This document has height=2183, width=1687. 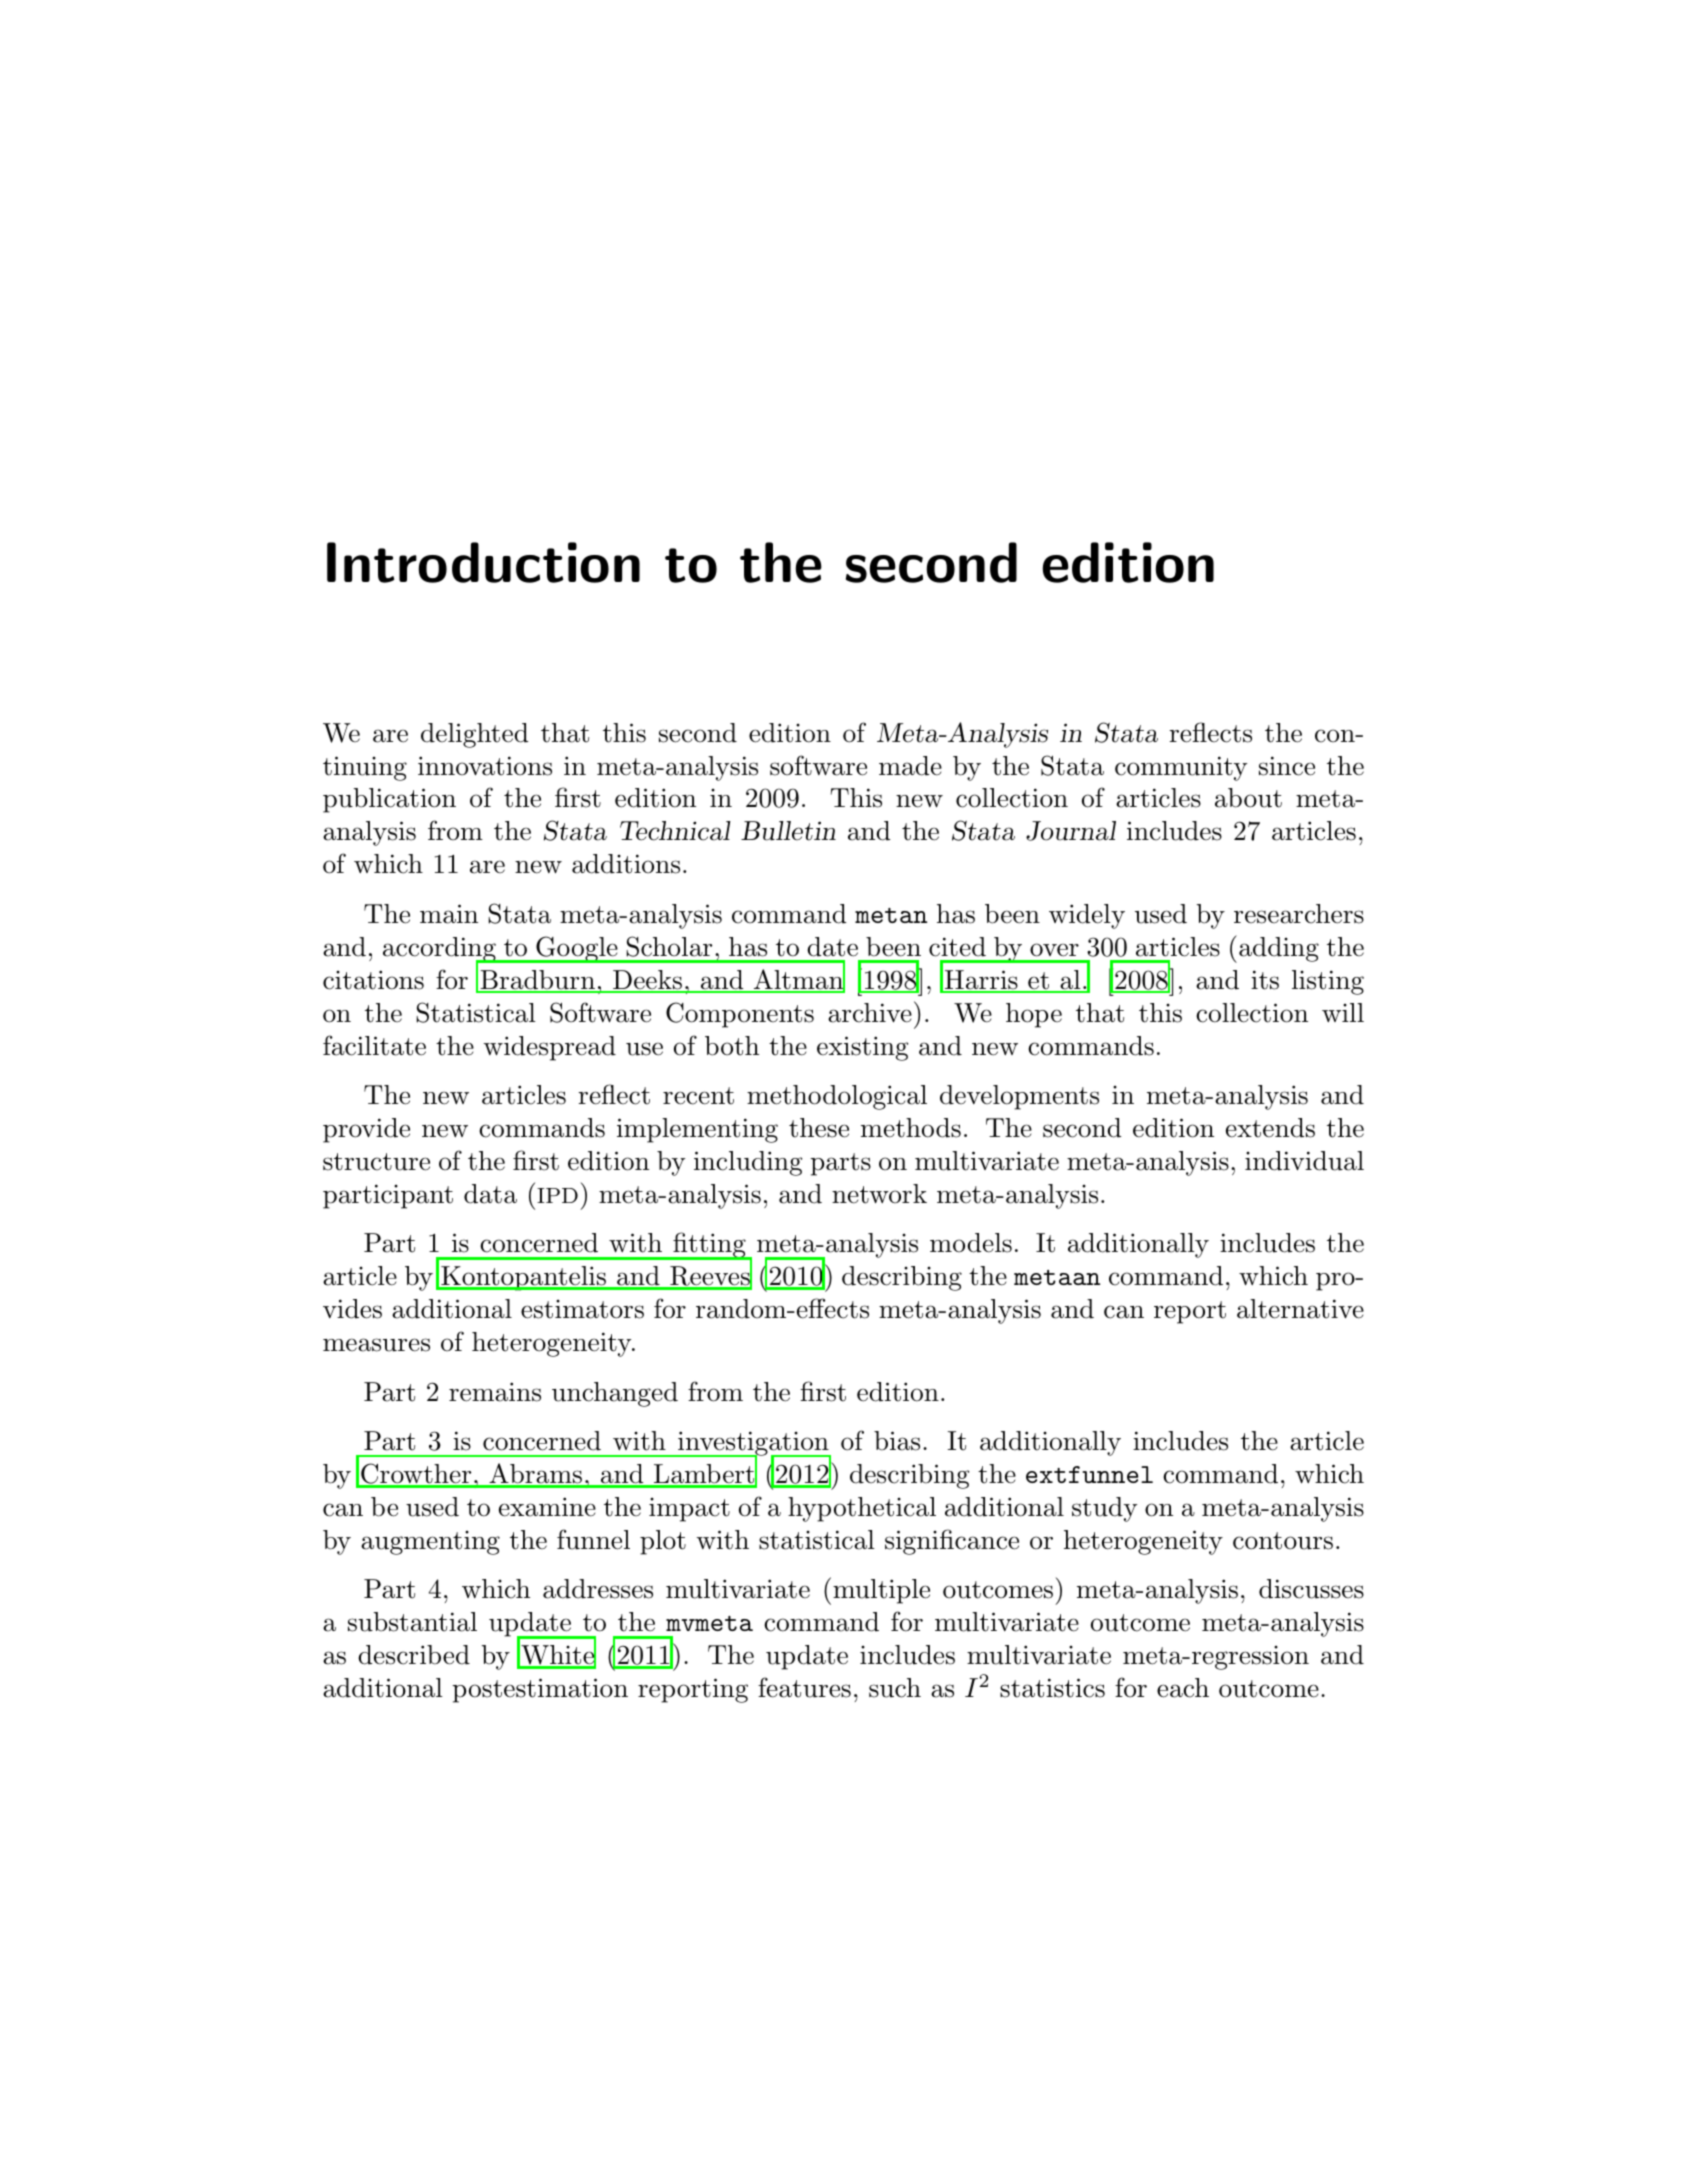 What do you see at coordinates (1300, 1309) in the document?
I see `alternative` at bounding box center [1300, 1309].
